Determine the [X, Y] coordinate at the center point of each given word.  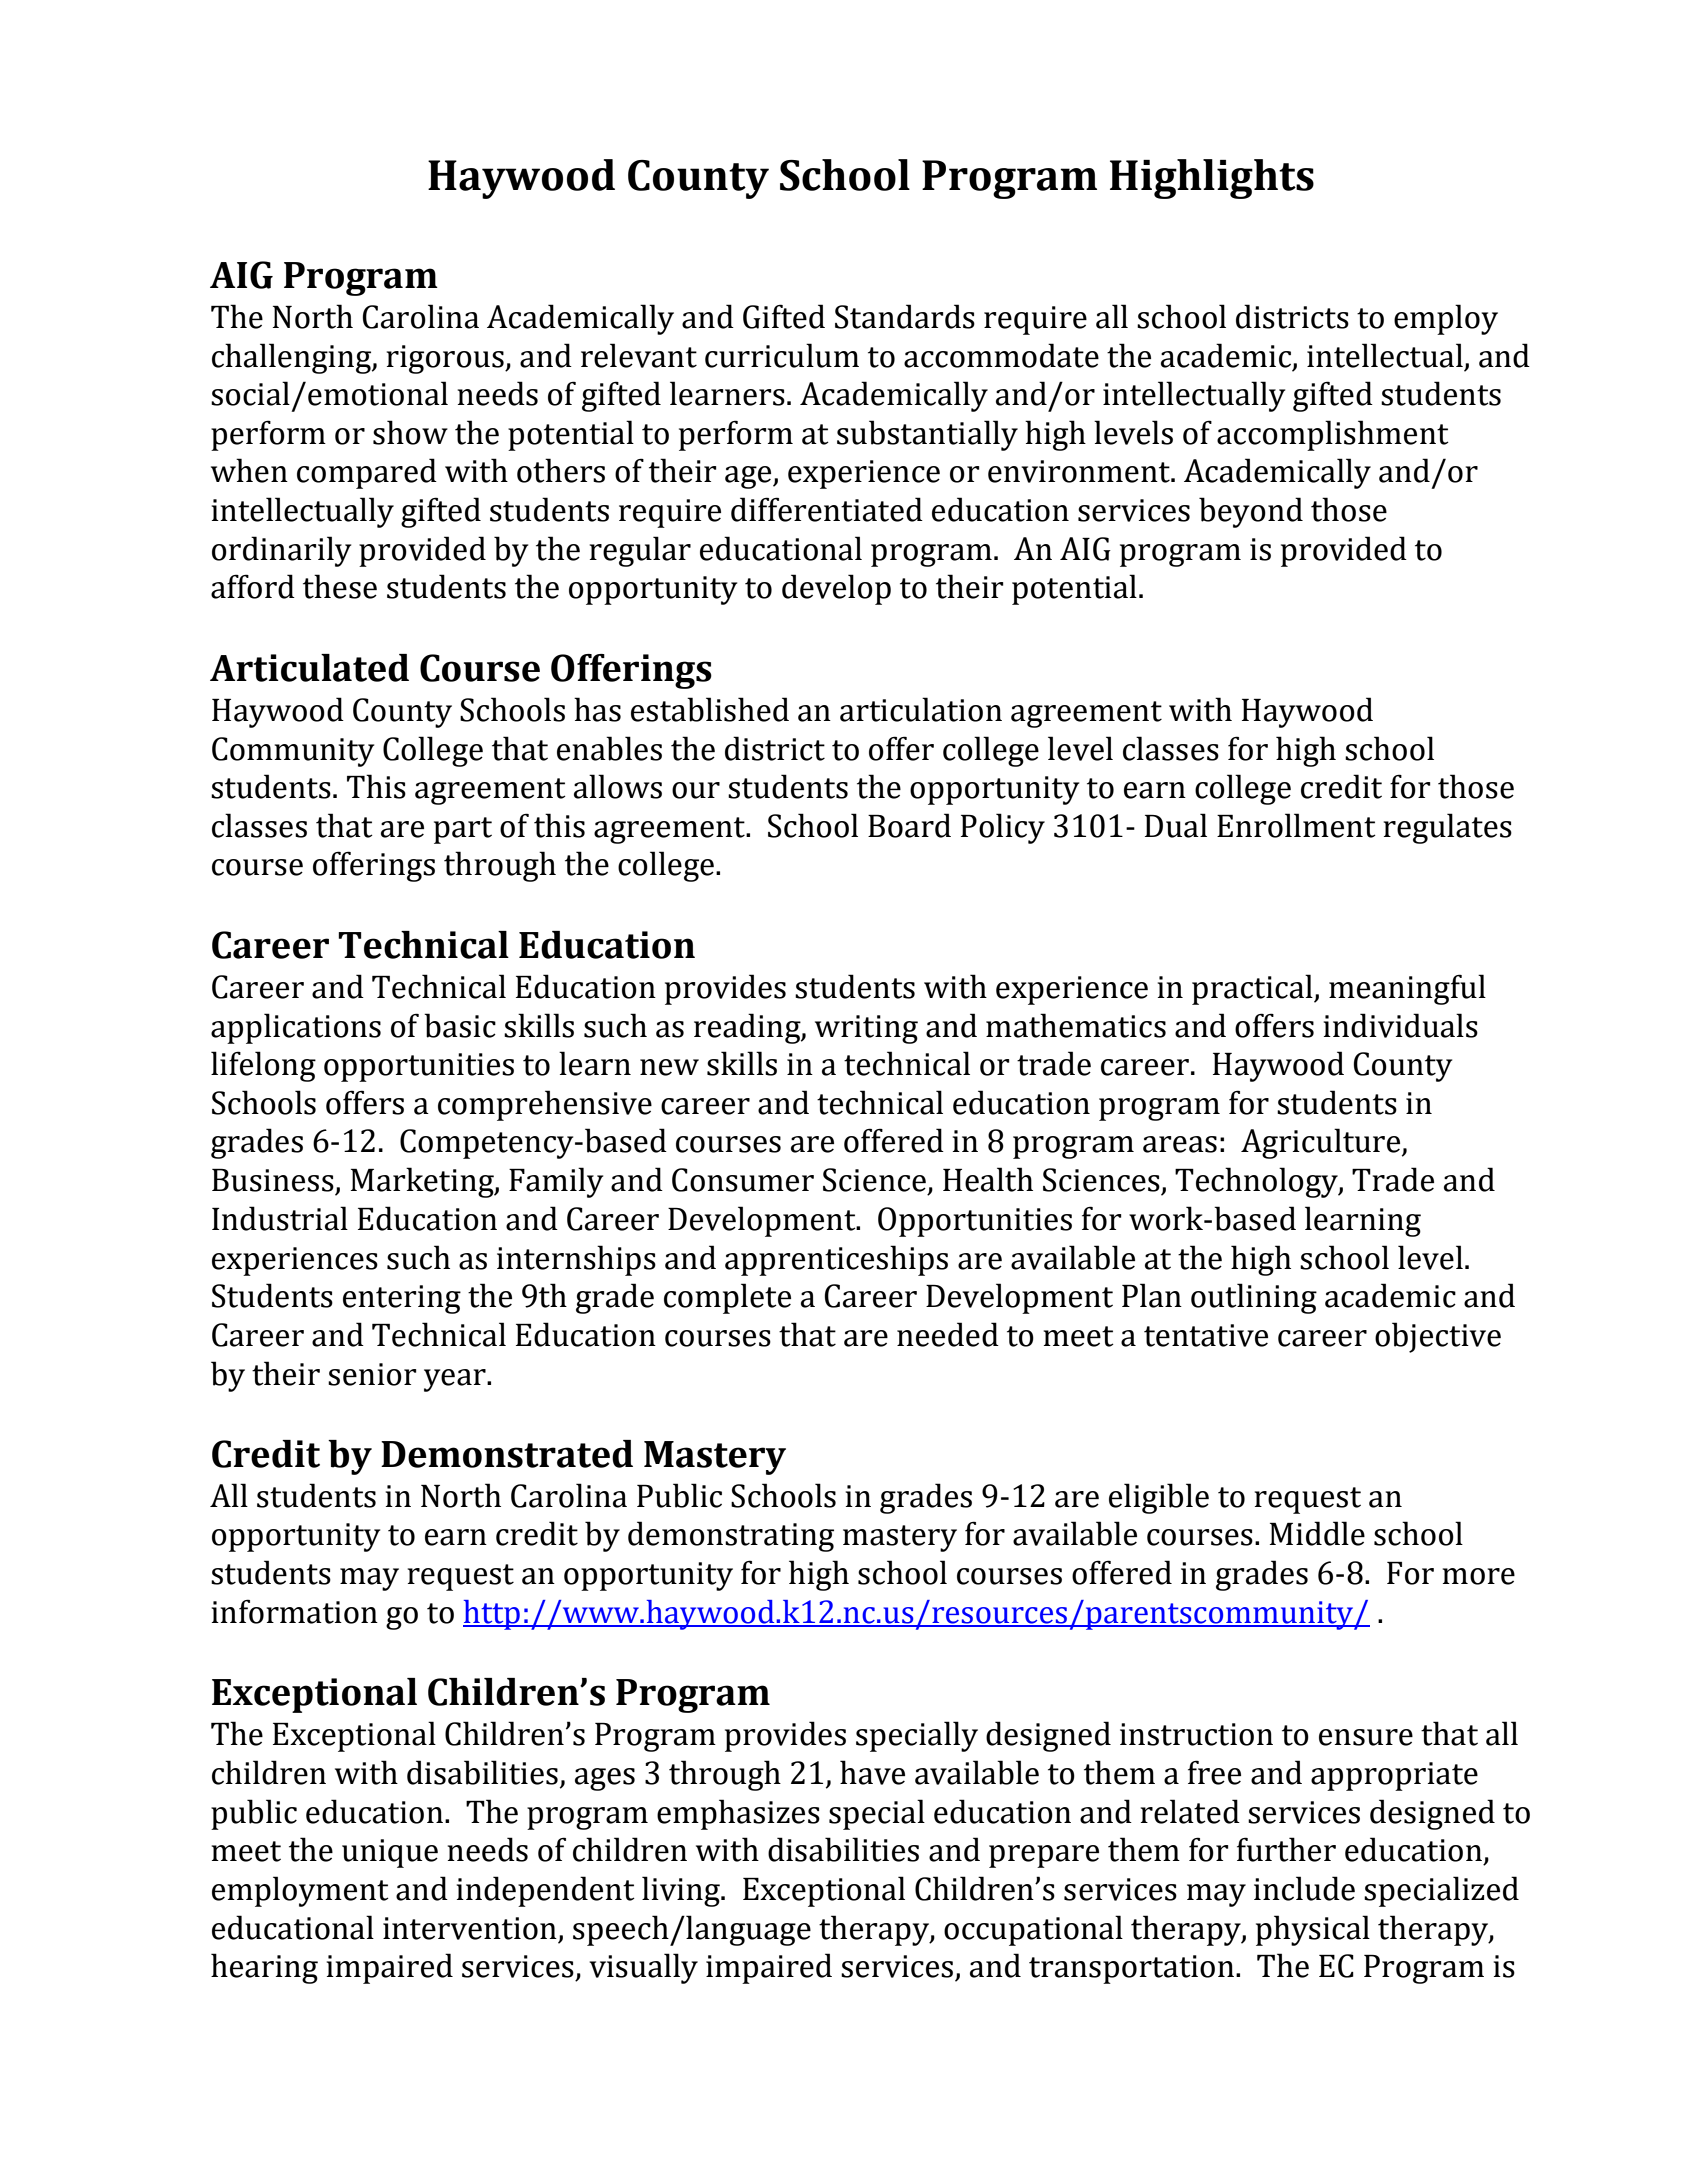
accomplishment [1333, 435]
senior [372, 1374]
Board [909, 825]
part [463, 830]
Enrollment [1296, 825]
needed [948, 1334]
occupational [1033, 1930]
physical [1313, 1930]
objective [1438, 1337]
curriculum [782, 355]
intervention [470, 1928]
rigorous [446, 359]
